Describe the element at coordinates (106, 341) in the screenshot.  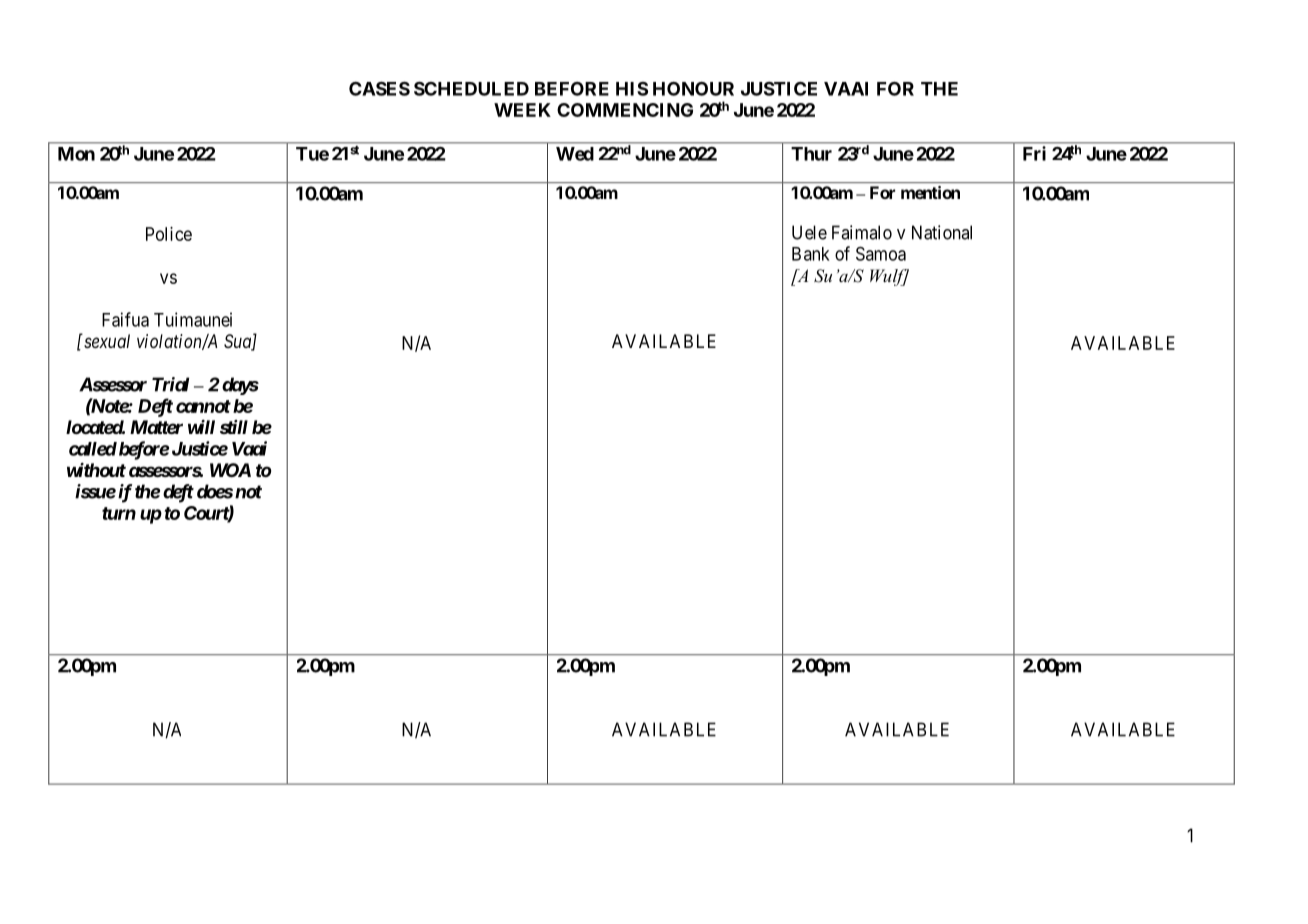
I see `sexual` at that location.
